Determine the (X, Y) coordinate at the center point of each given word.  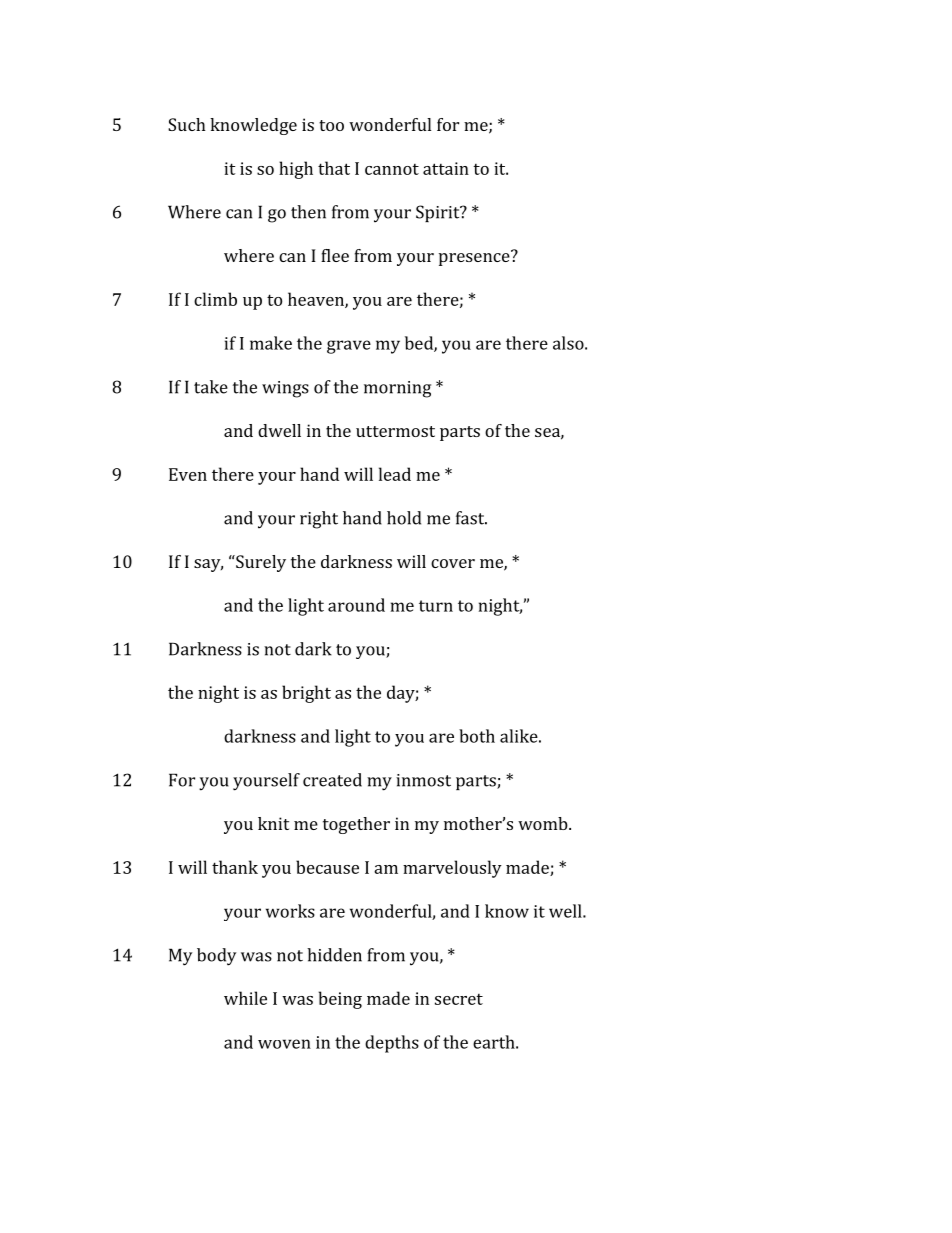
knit (273, 823)
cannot (392, 169)
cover (453, 563)
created (332, 780)
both (477, 736)
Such (187, 124)
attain (446, 168)
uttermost (395, 431)
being (340, 1000)
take (211, 387)
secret (459, 999)
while (245, 998)
